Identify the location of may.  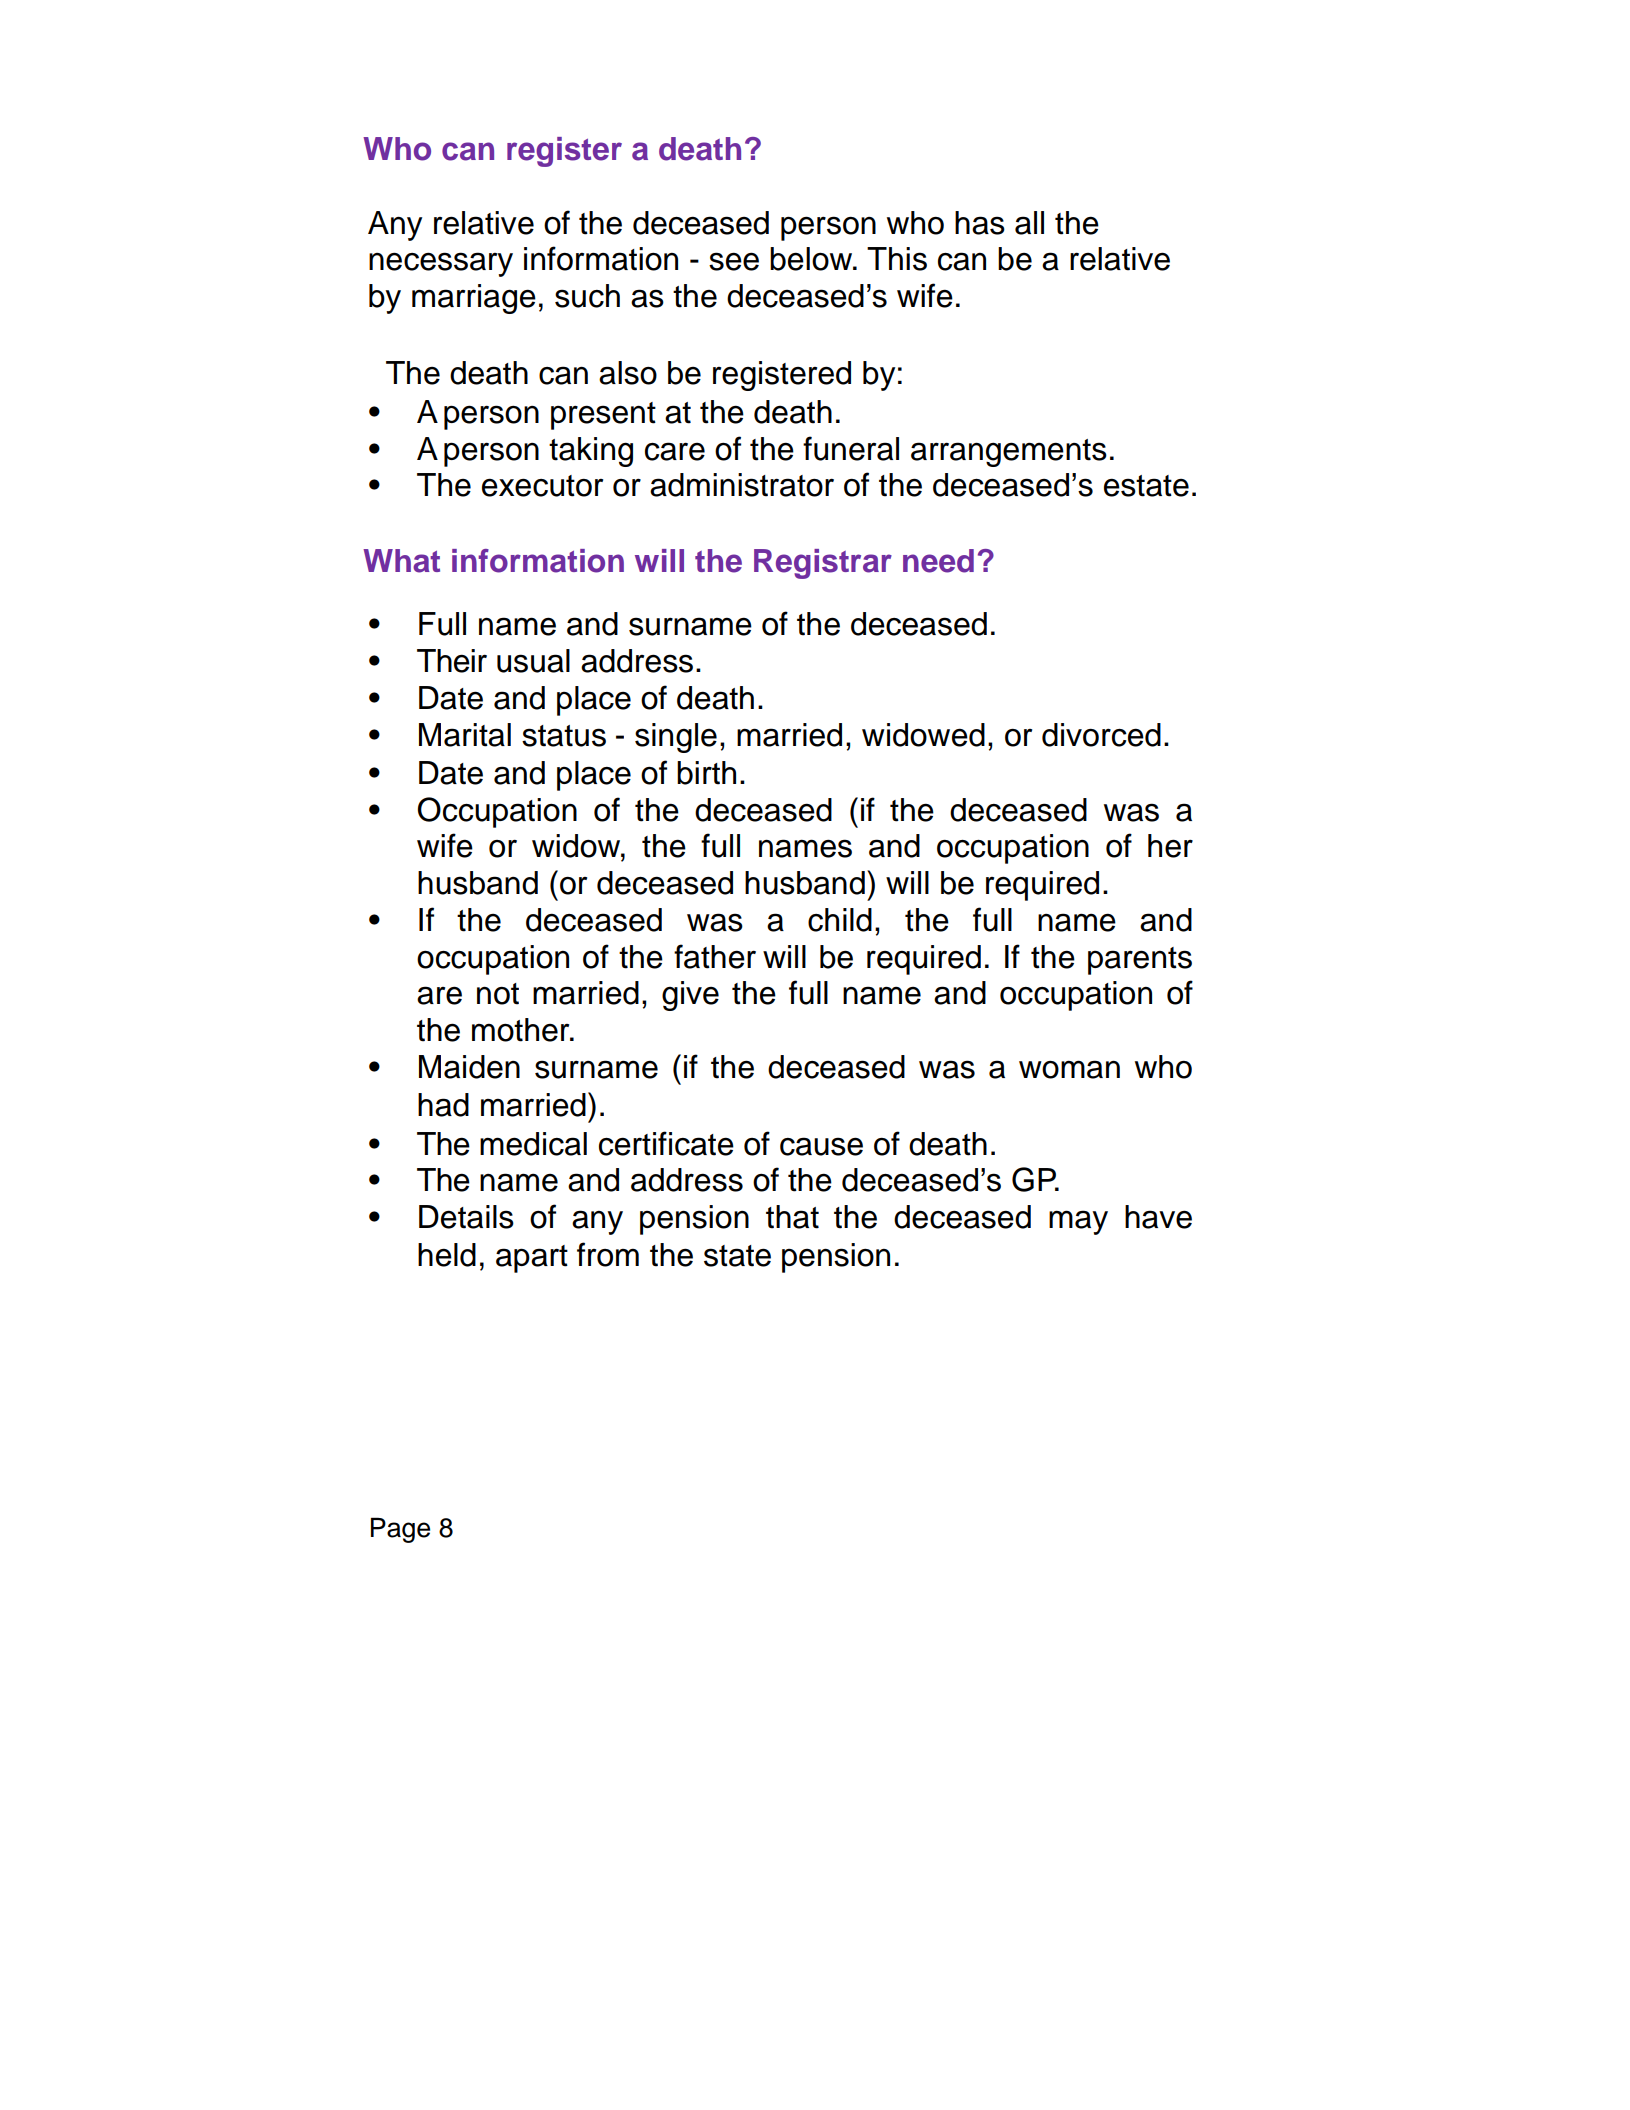
(1078, 1222).
